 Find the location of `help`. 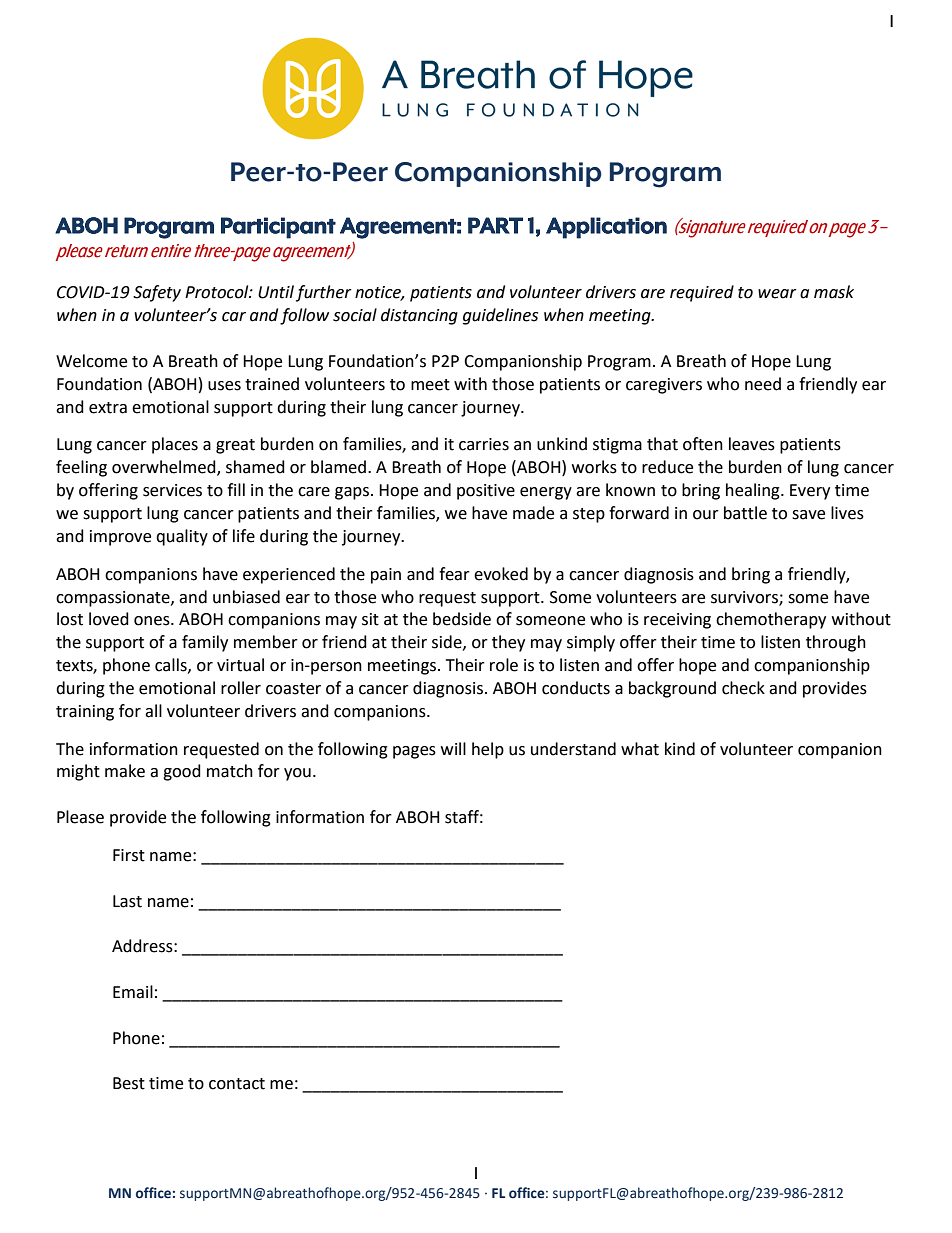

help is located at coordinates (488, 750).
